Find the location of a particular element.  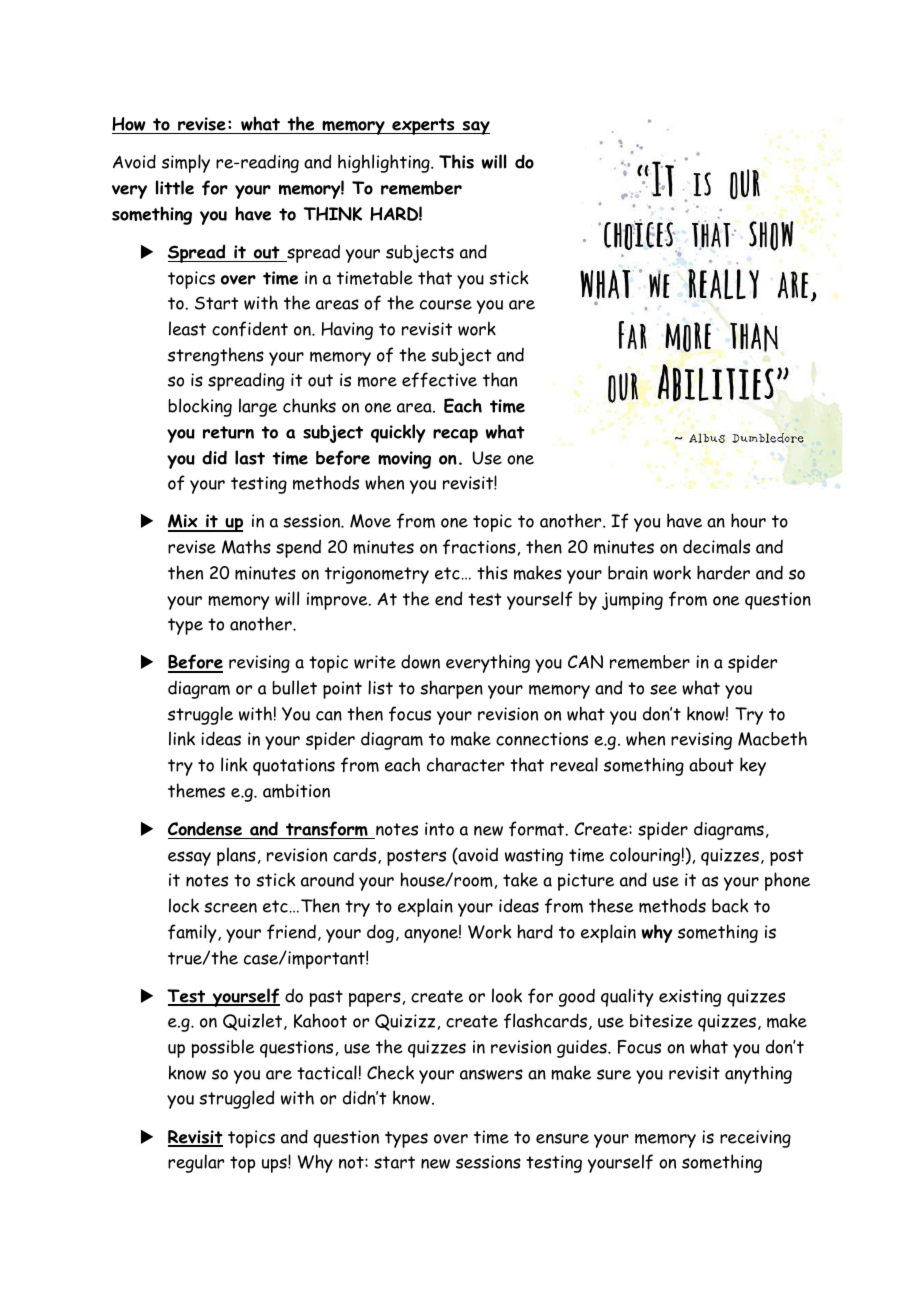

simply is located at coordinates (186, 163).
